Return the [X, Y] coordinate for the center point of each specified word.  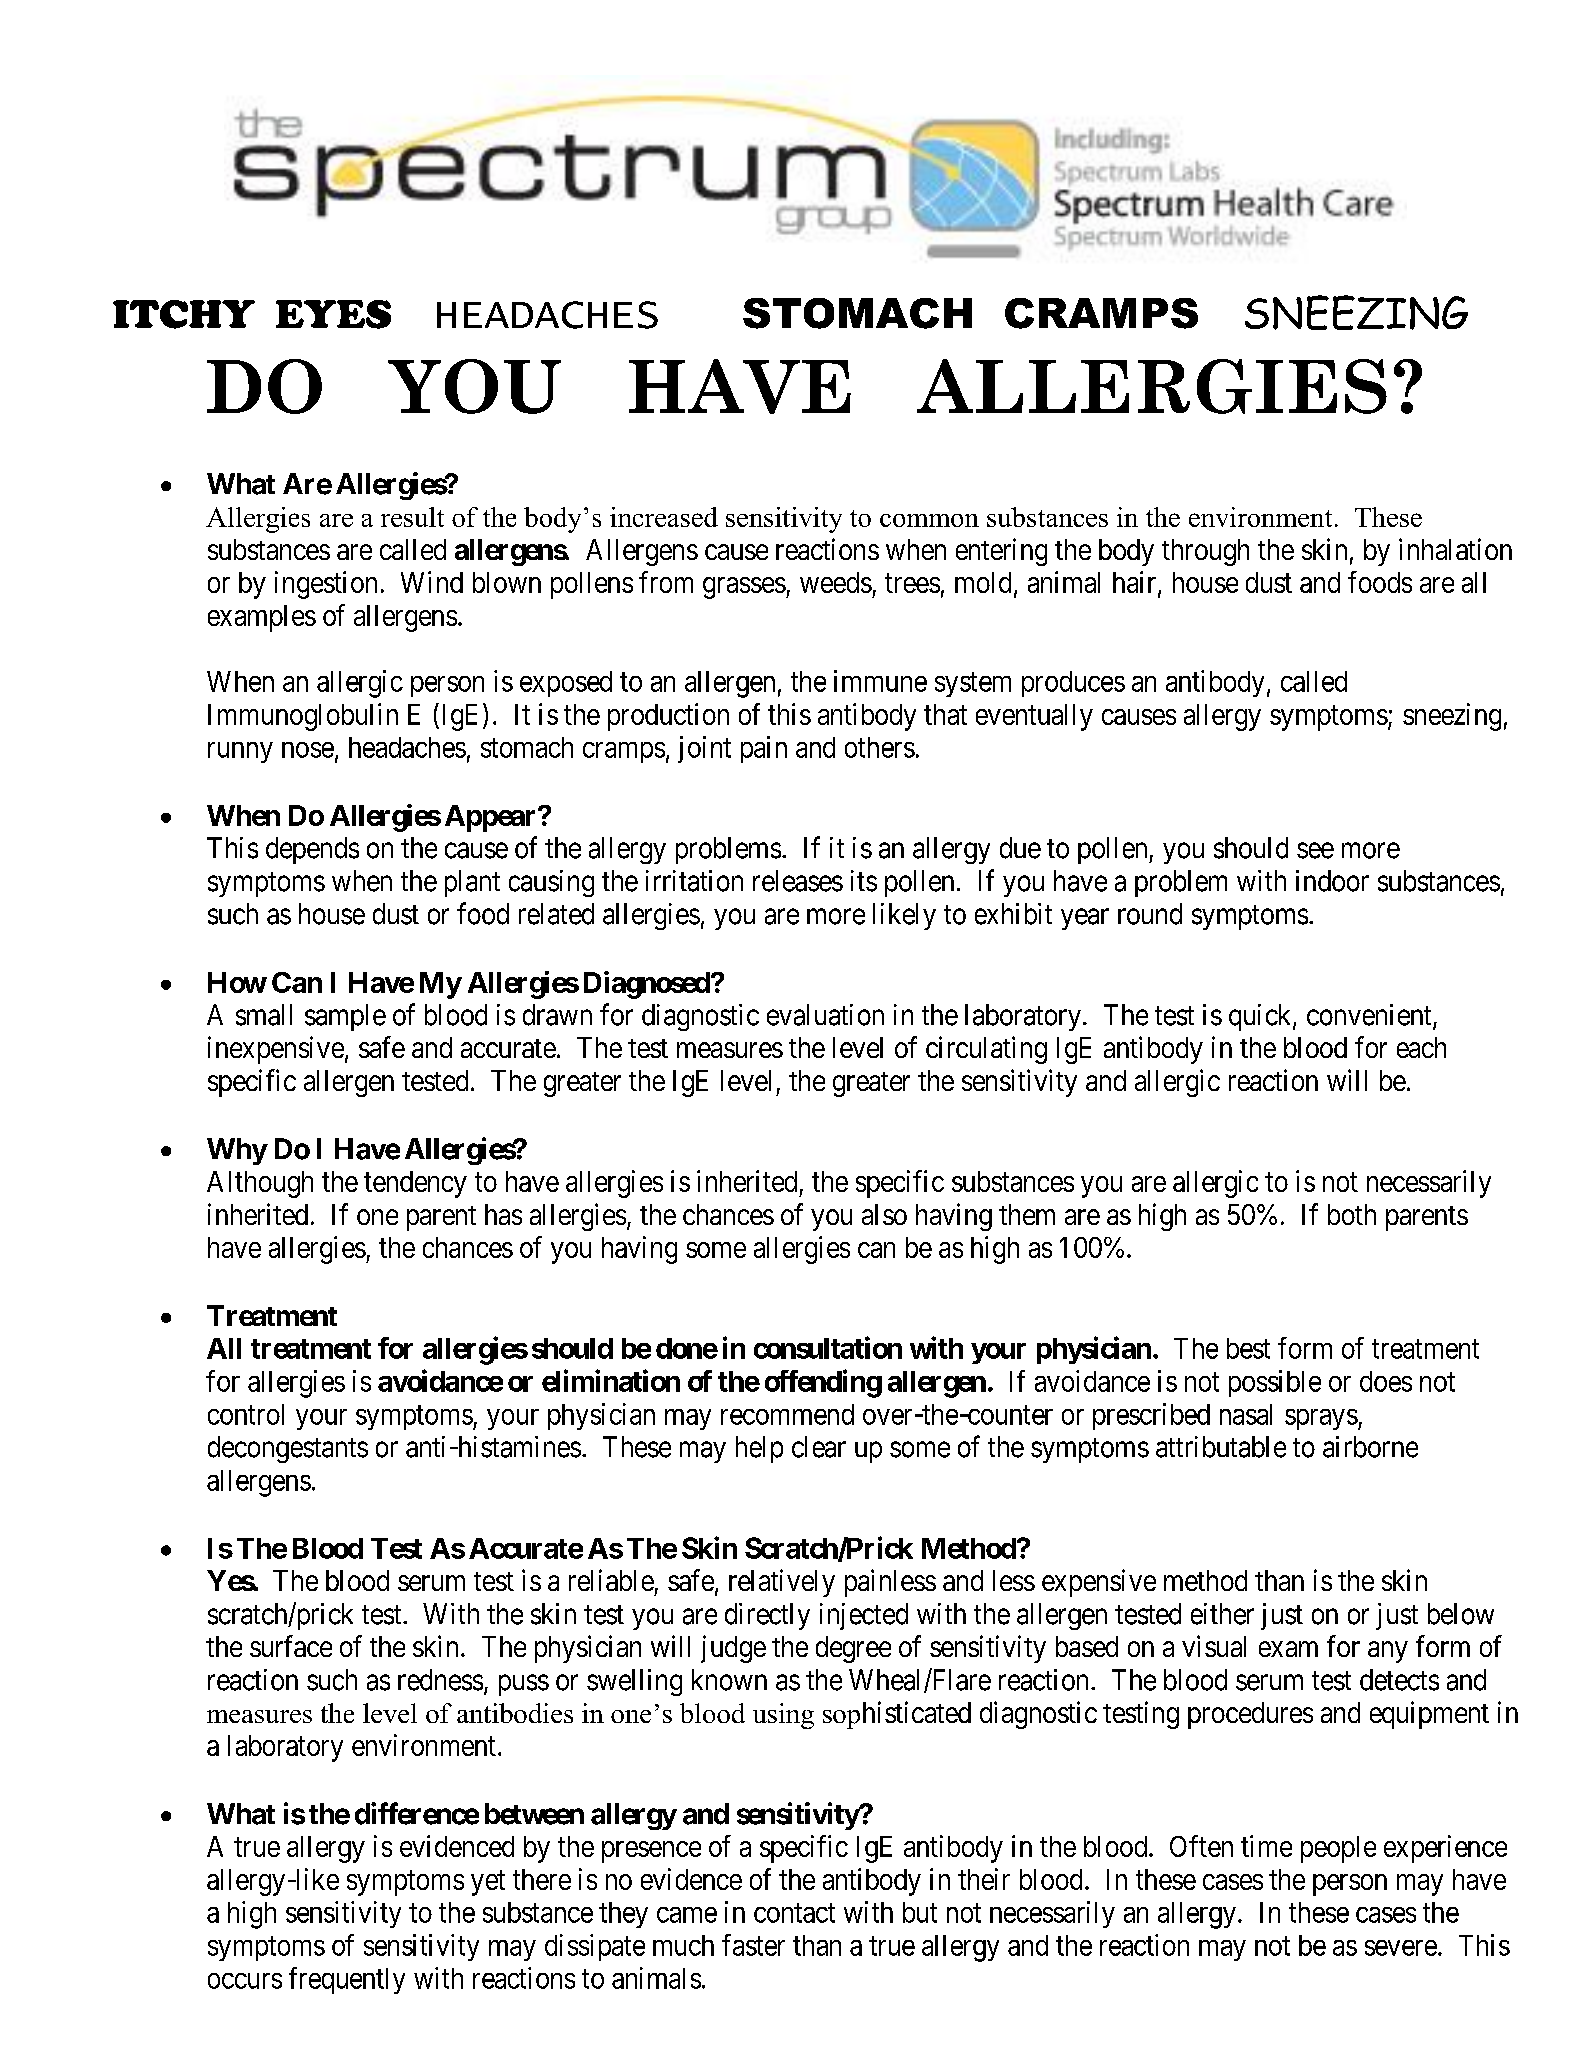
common [929, 520]
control [246, 1414]
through [1205, 552]
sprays [1321, 1419]
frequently [347, 1980]
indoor [1332, 881]
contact [794, 1913]
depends [312, 850]
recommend [787, 1414]
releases [798, 881]
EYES [333, 314]
